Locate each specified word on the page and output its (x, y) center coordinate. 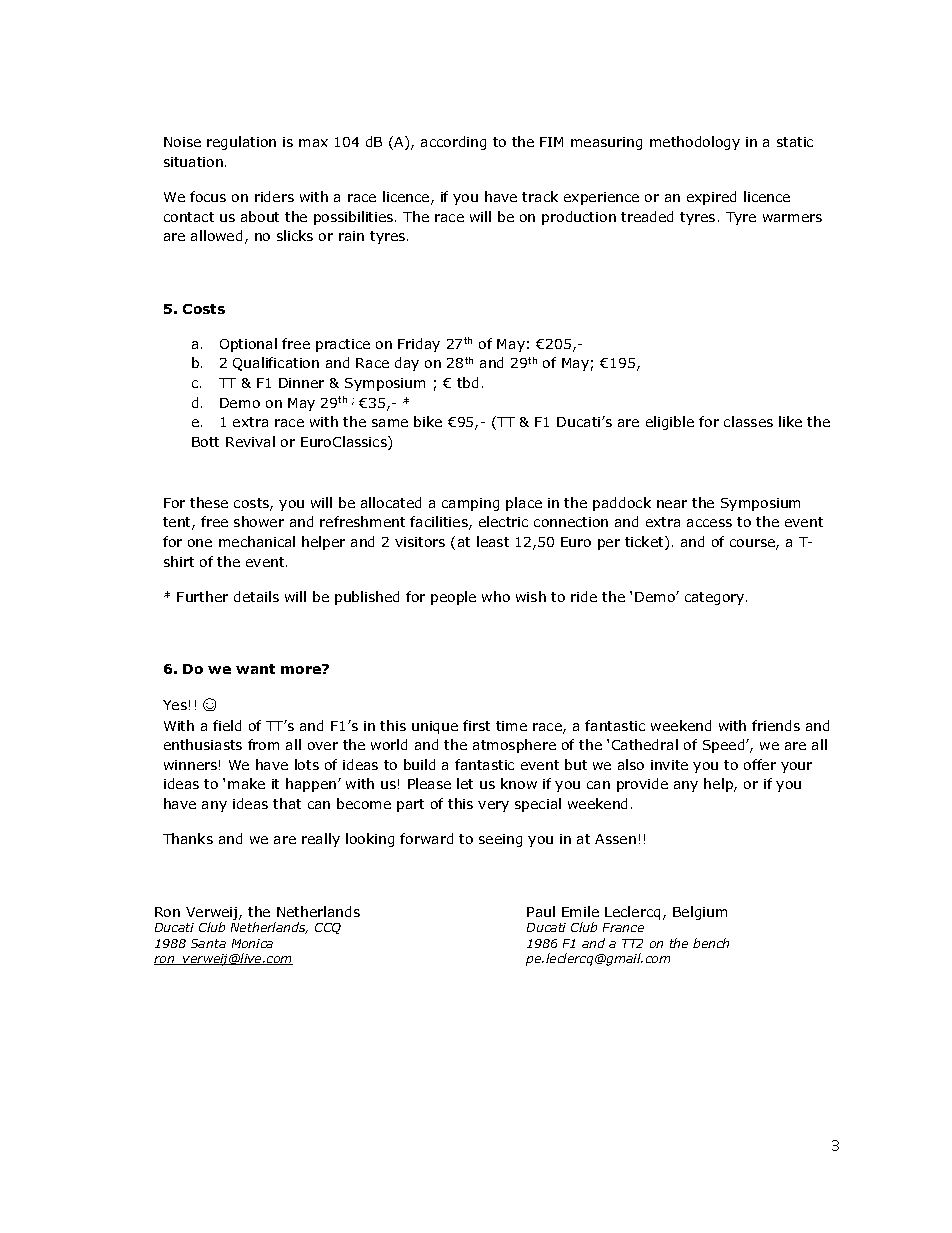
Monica (252, 943)
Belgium (700, 913)
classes (748, 421)
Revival (250, 441)
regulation (241, 143)
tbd (467, 382)
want (255, 669)
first (476, 725)
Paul (541, 911)
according (453, 143)
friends (776, 725)
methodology (695, 143)
